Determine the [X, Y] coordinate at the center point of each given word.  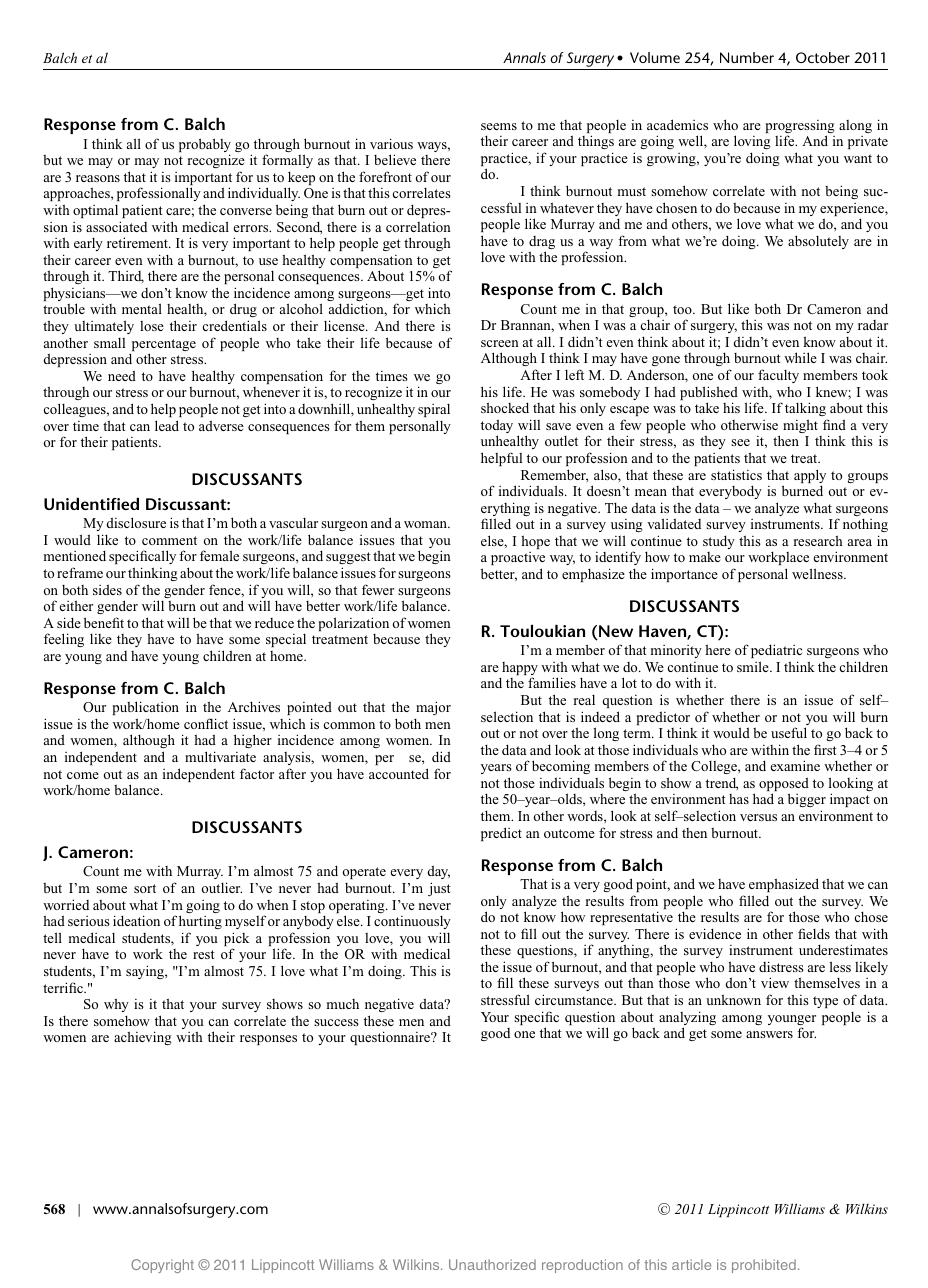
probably [205, 146]
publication [146, 708]
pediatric [776, 651]
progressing [800, 128]
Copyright [162, 1266]
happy [519, 670]
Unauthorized [492, 1264]
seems [499, 126]
